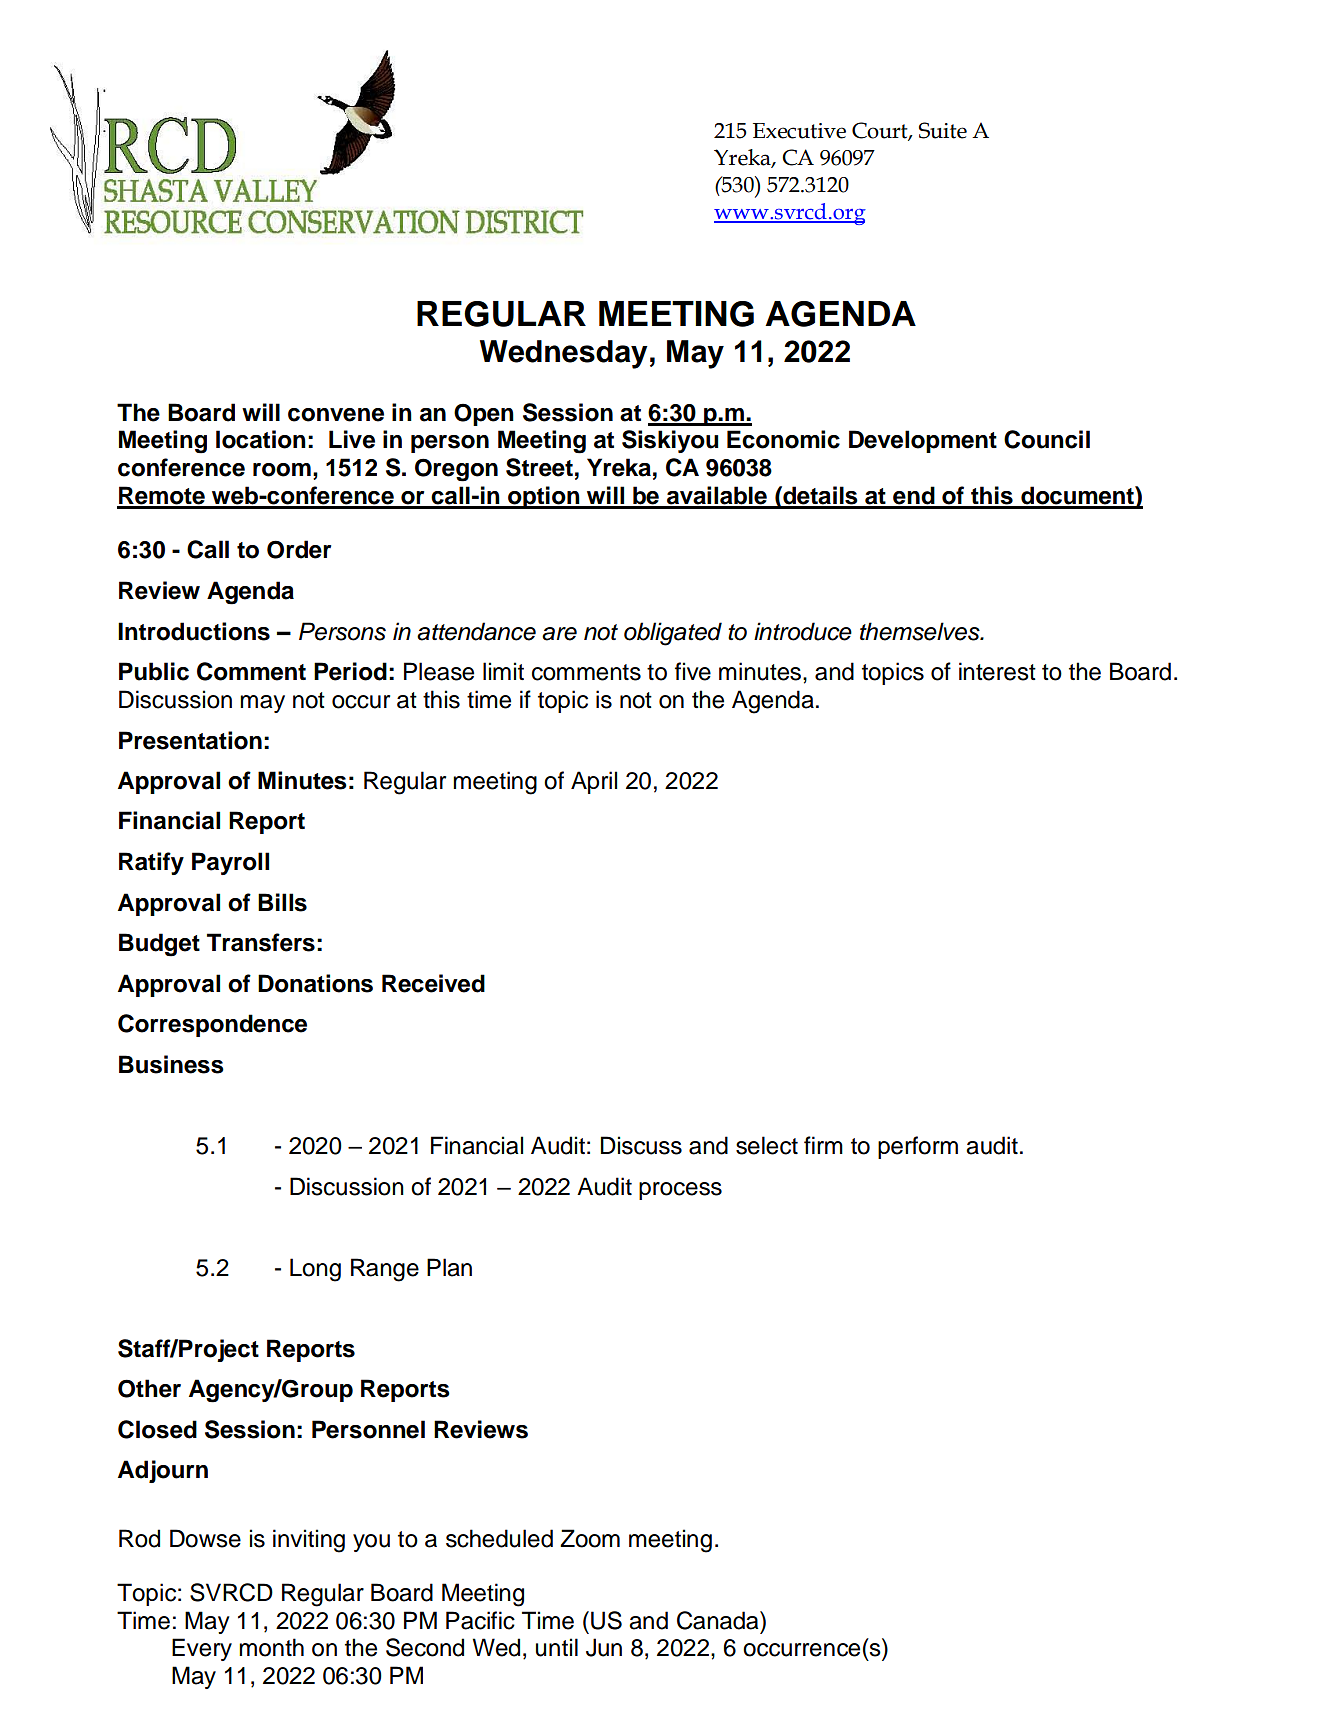 The width and height of the screenshot is (1331, 1722). I want to click on Suite, so click(943, 130).
